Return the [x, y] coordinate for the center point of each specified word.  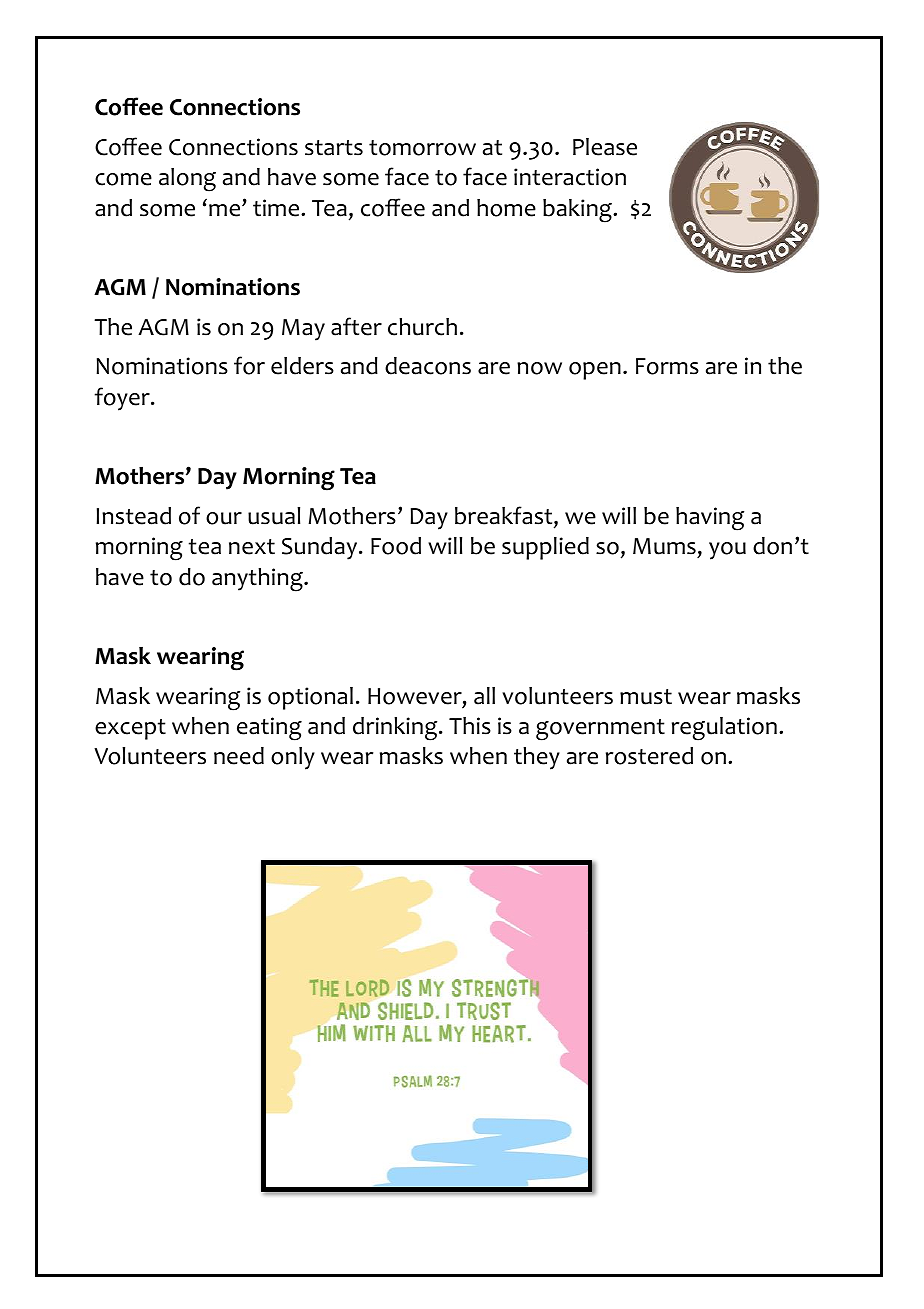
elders [302, 366]
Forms [667, 366]
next [252, 547]
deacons [428, 366]
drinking [396, 729]
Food [396, 546]
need [239, 756]
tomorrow [422, 148]
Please [605, 147]
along [187, 180]
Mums [664, 546]
